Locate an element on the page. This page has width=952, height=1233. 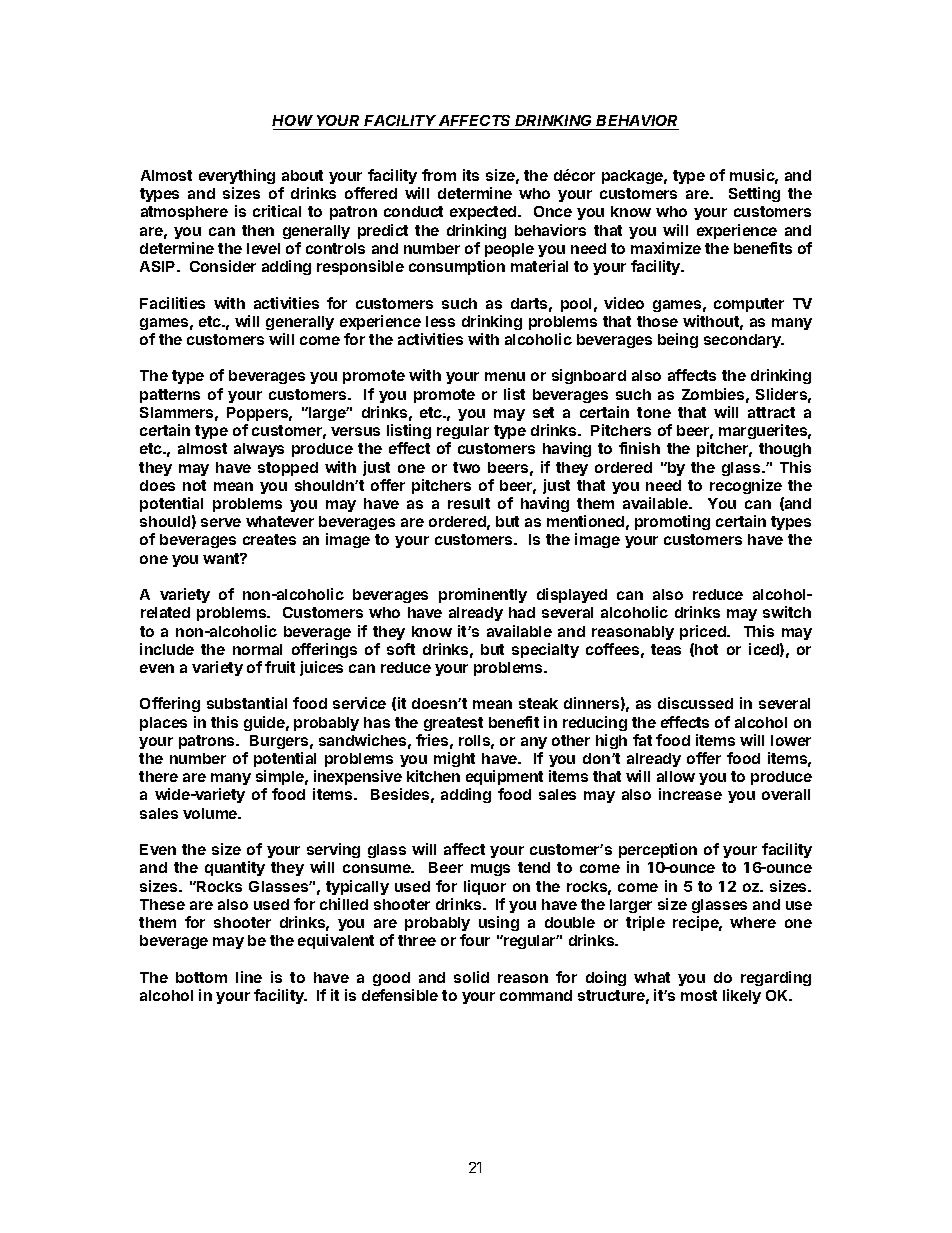
teas is located at coordinates (666, 649).
